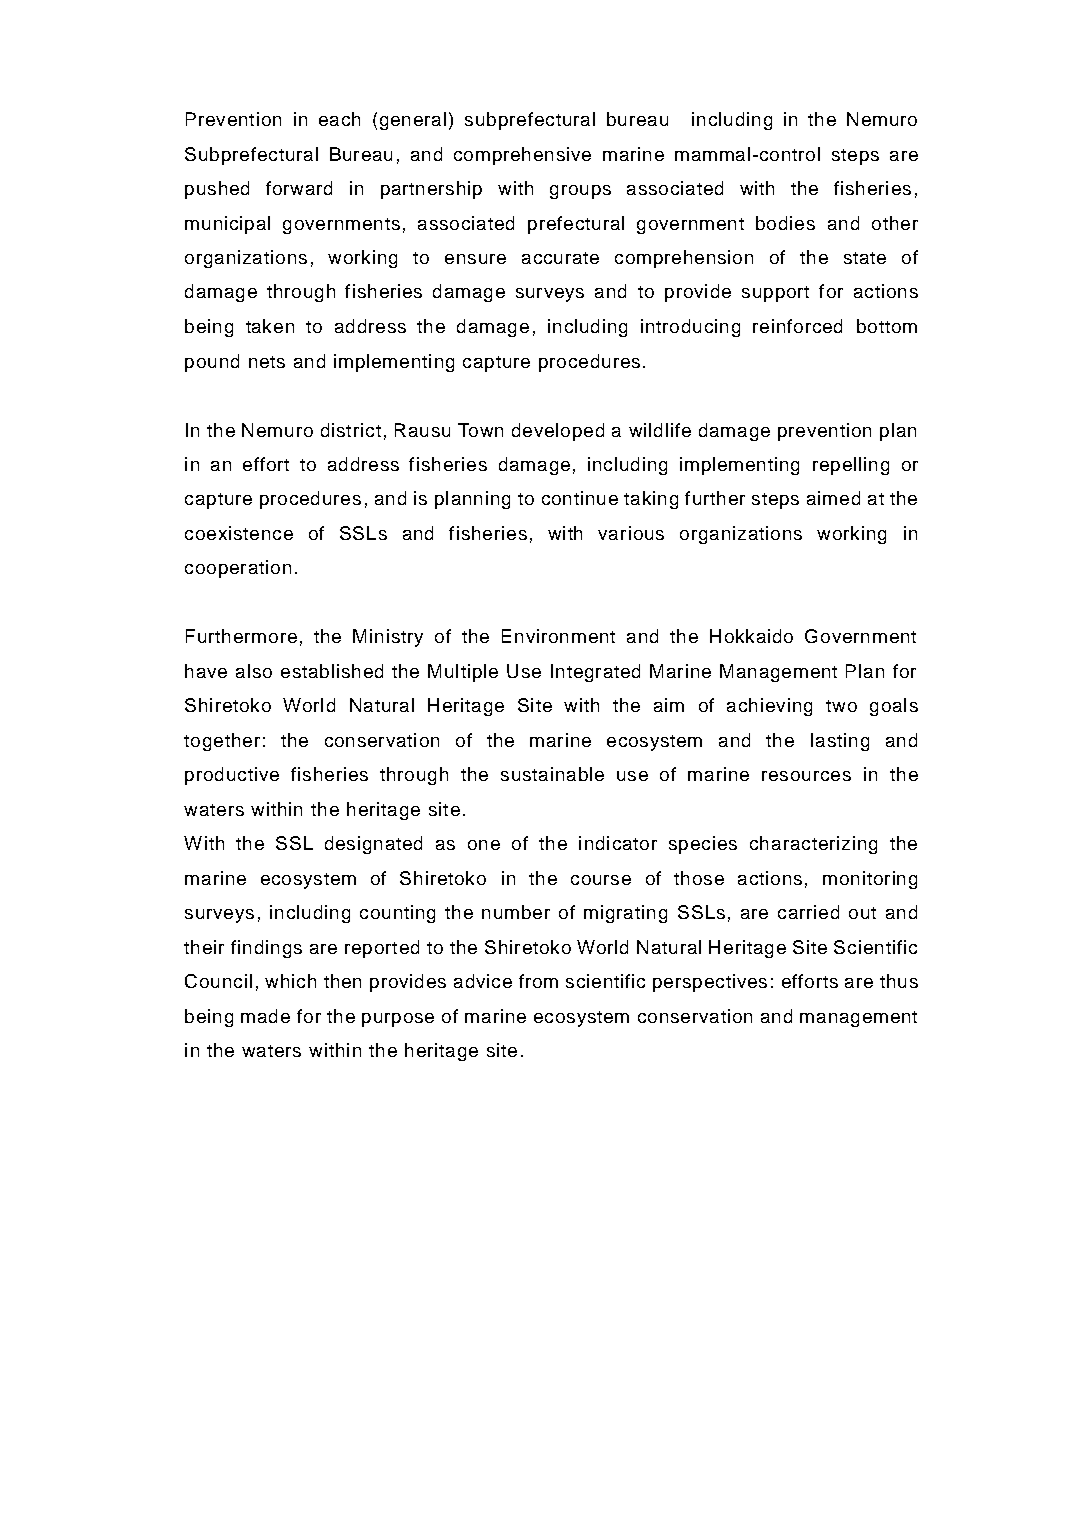  I want to click on bodies, so click(785, 223).
